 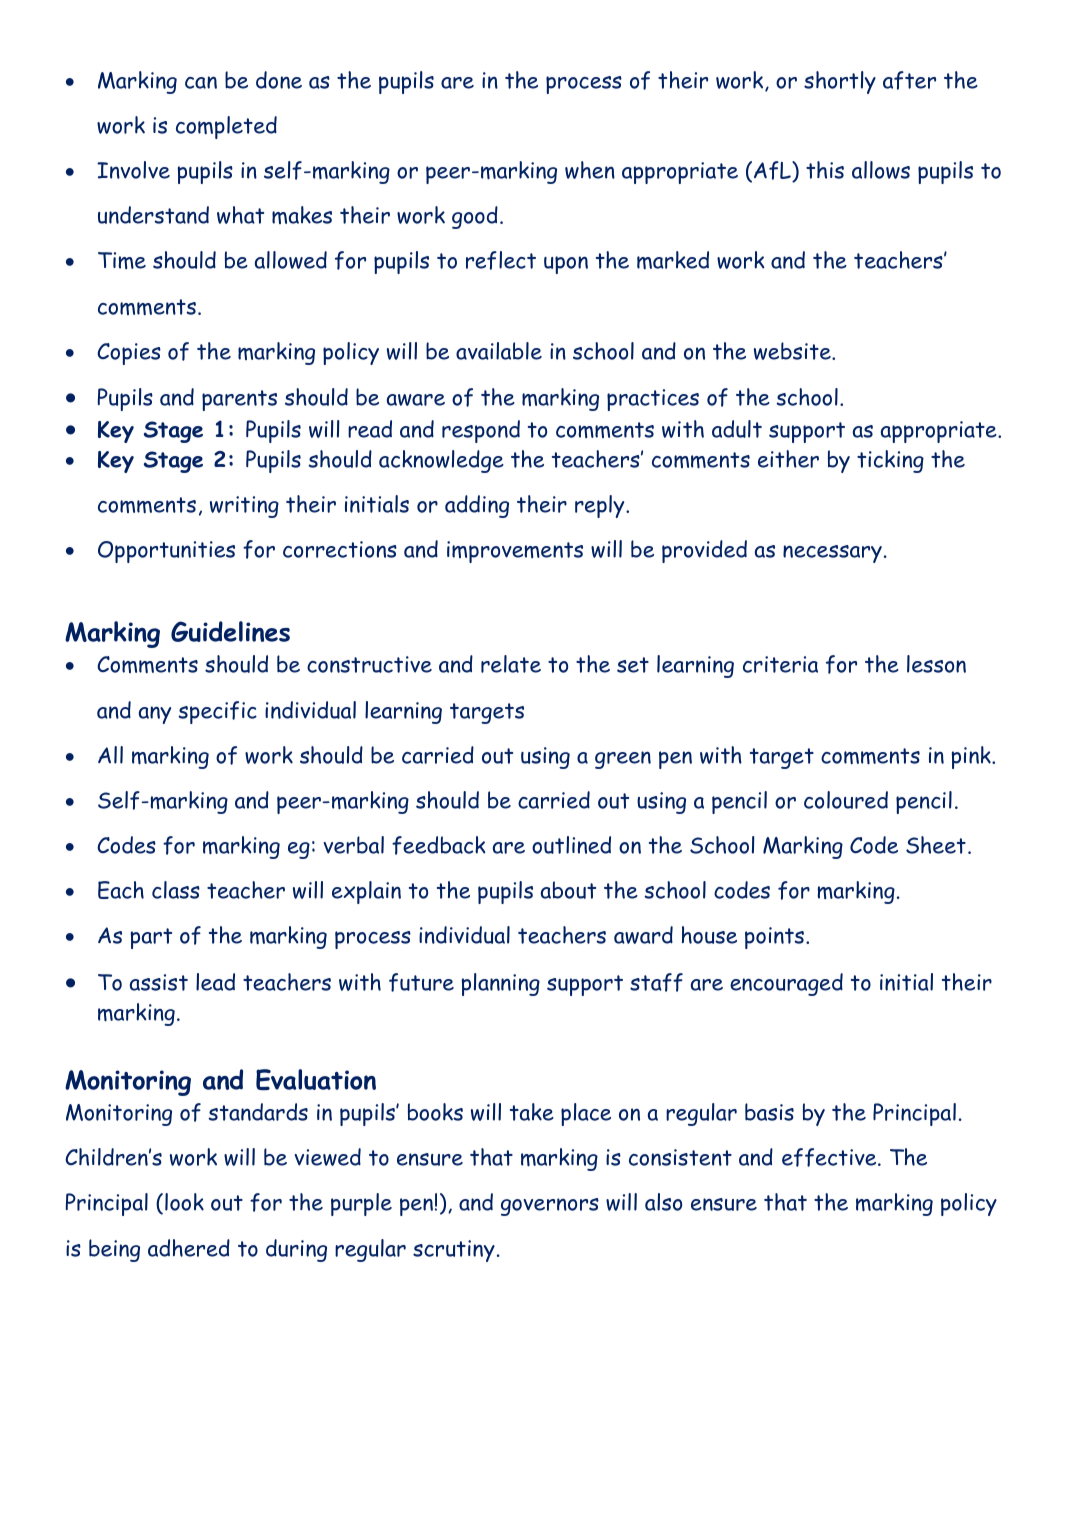 I want to click on relate, so click(x=511, y=664).
